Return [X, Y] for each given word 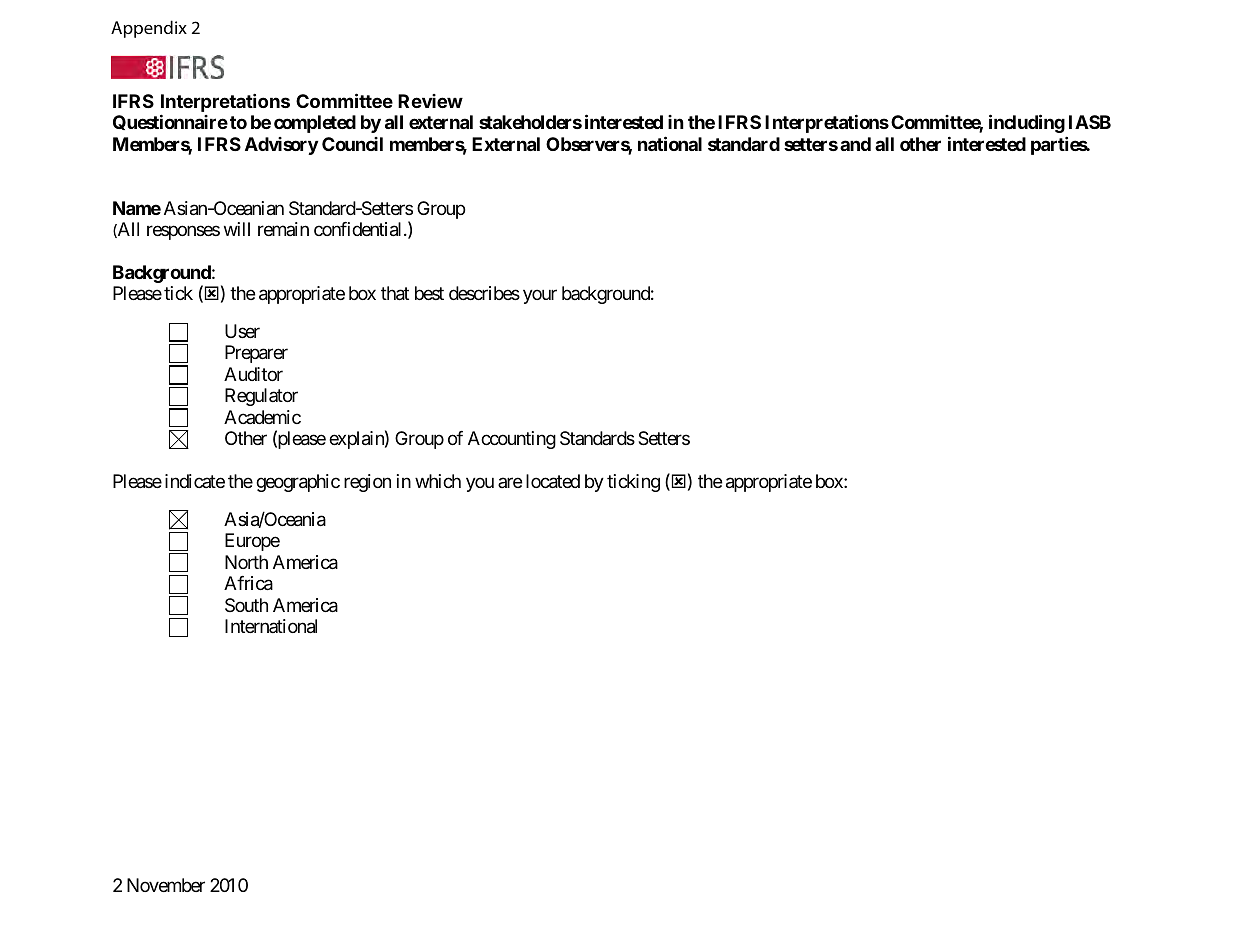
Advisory [281, 146]
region [367, 483]
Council [352, 144]
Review [430, 101]
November [166, 885]
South [246, 605]
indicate [195, 481]
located [553, 481]
